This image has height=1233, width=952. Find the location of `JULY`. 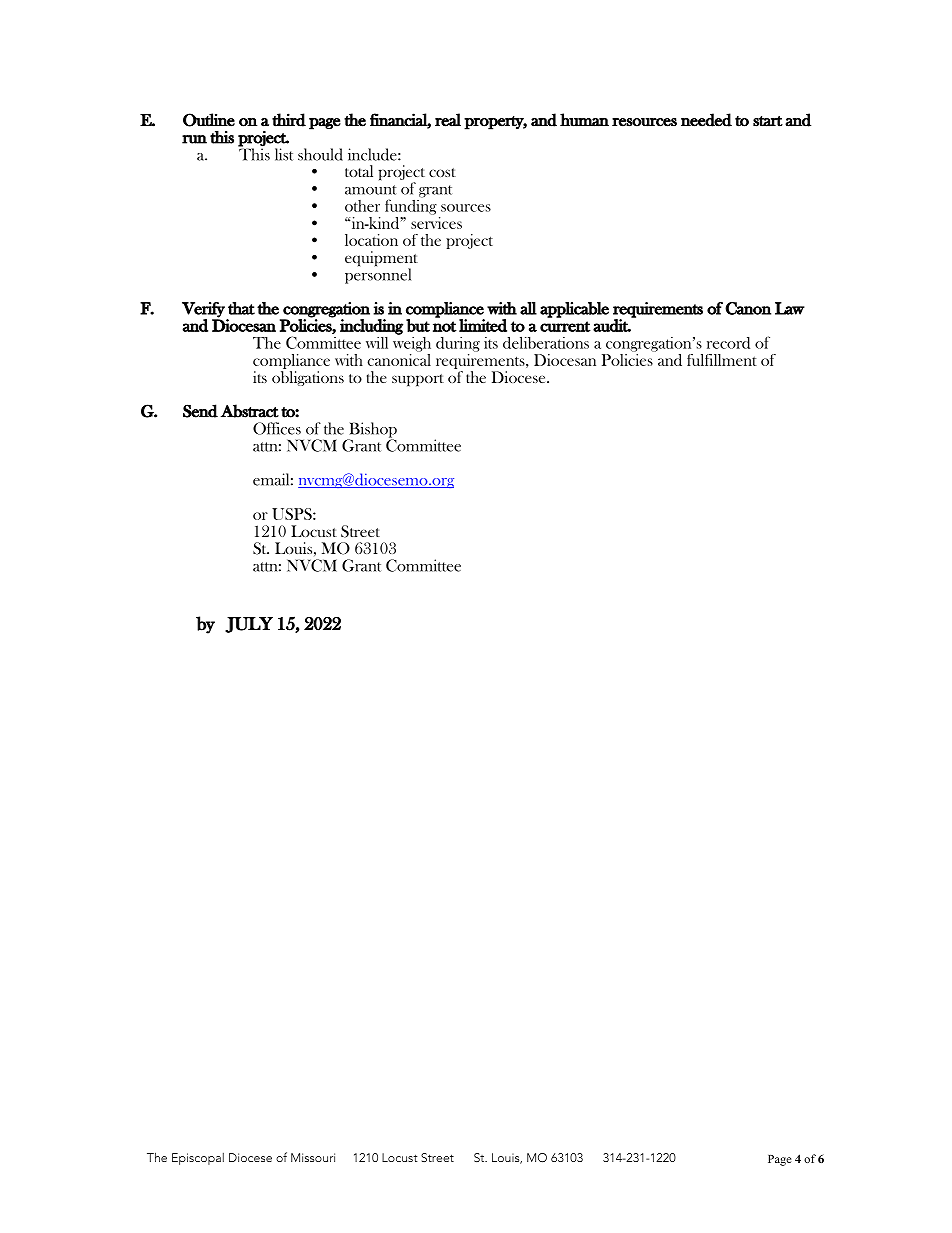

JULY is located at coordinates (249, 625).
